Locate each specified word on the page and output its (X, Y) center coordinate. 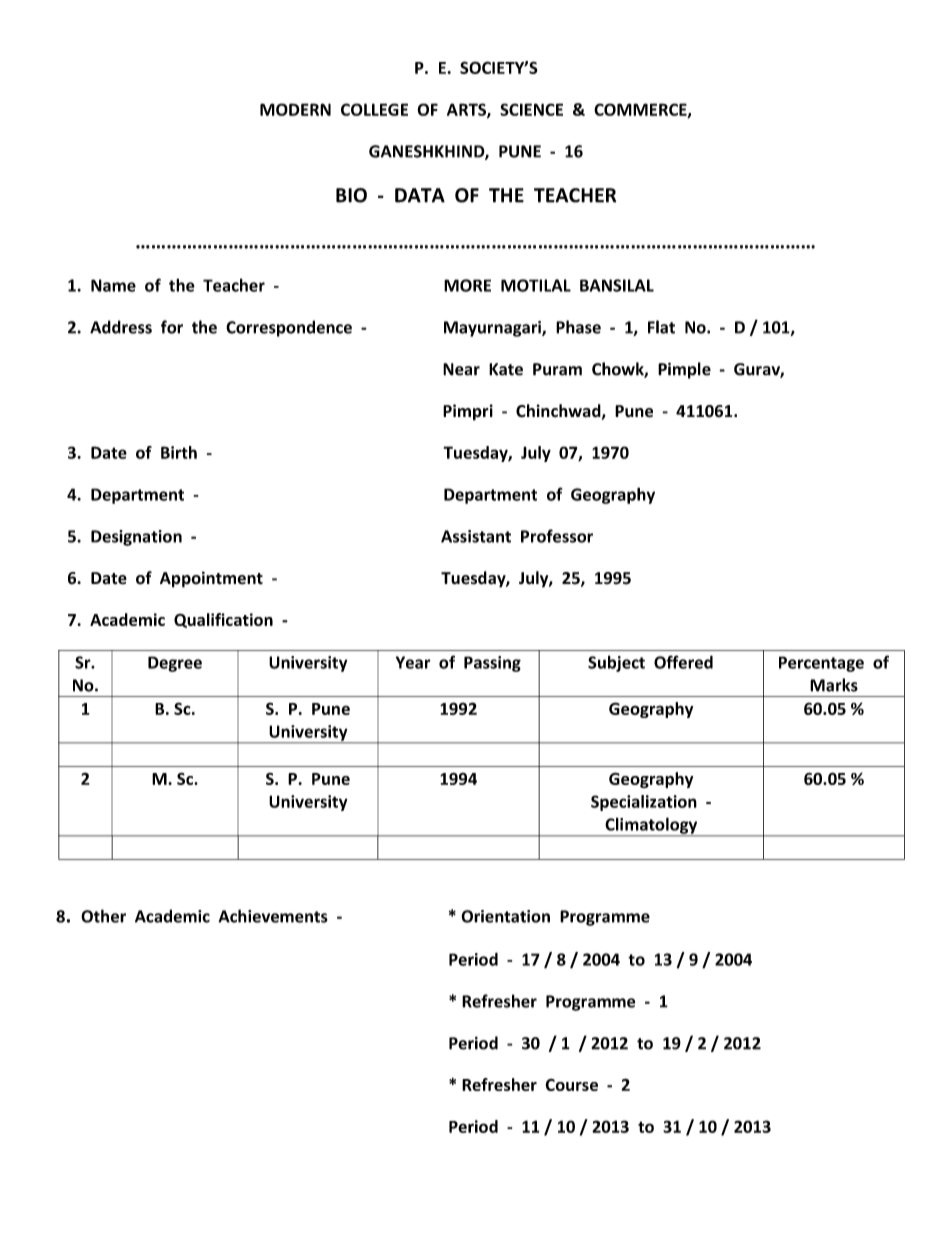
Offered (683, 662)
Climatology (651, 826)
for (172, 327)
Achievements (273, 916)
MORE (467, 285)
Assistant (476, 536)
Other (103, 916)
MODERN (295, 109)
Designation (136, 538)
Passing (492, 664)
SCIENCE (531, 109)
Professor (557, 536)
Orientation (505, 916)
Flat (661, 327)
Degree (175, 664)
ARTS (467, 110)
